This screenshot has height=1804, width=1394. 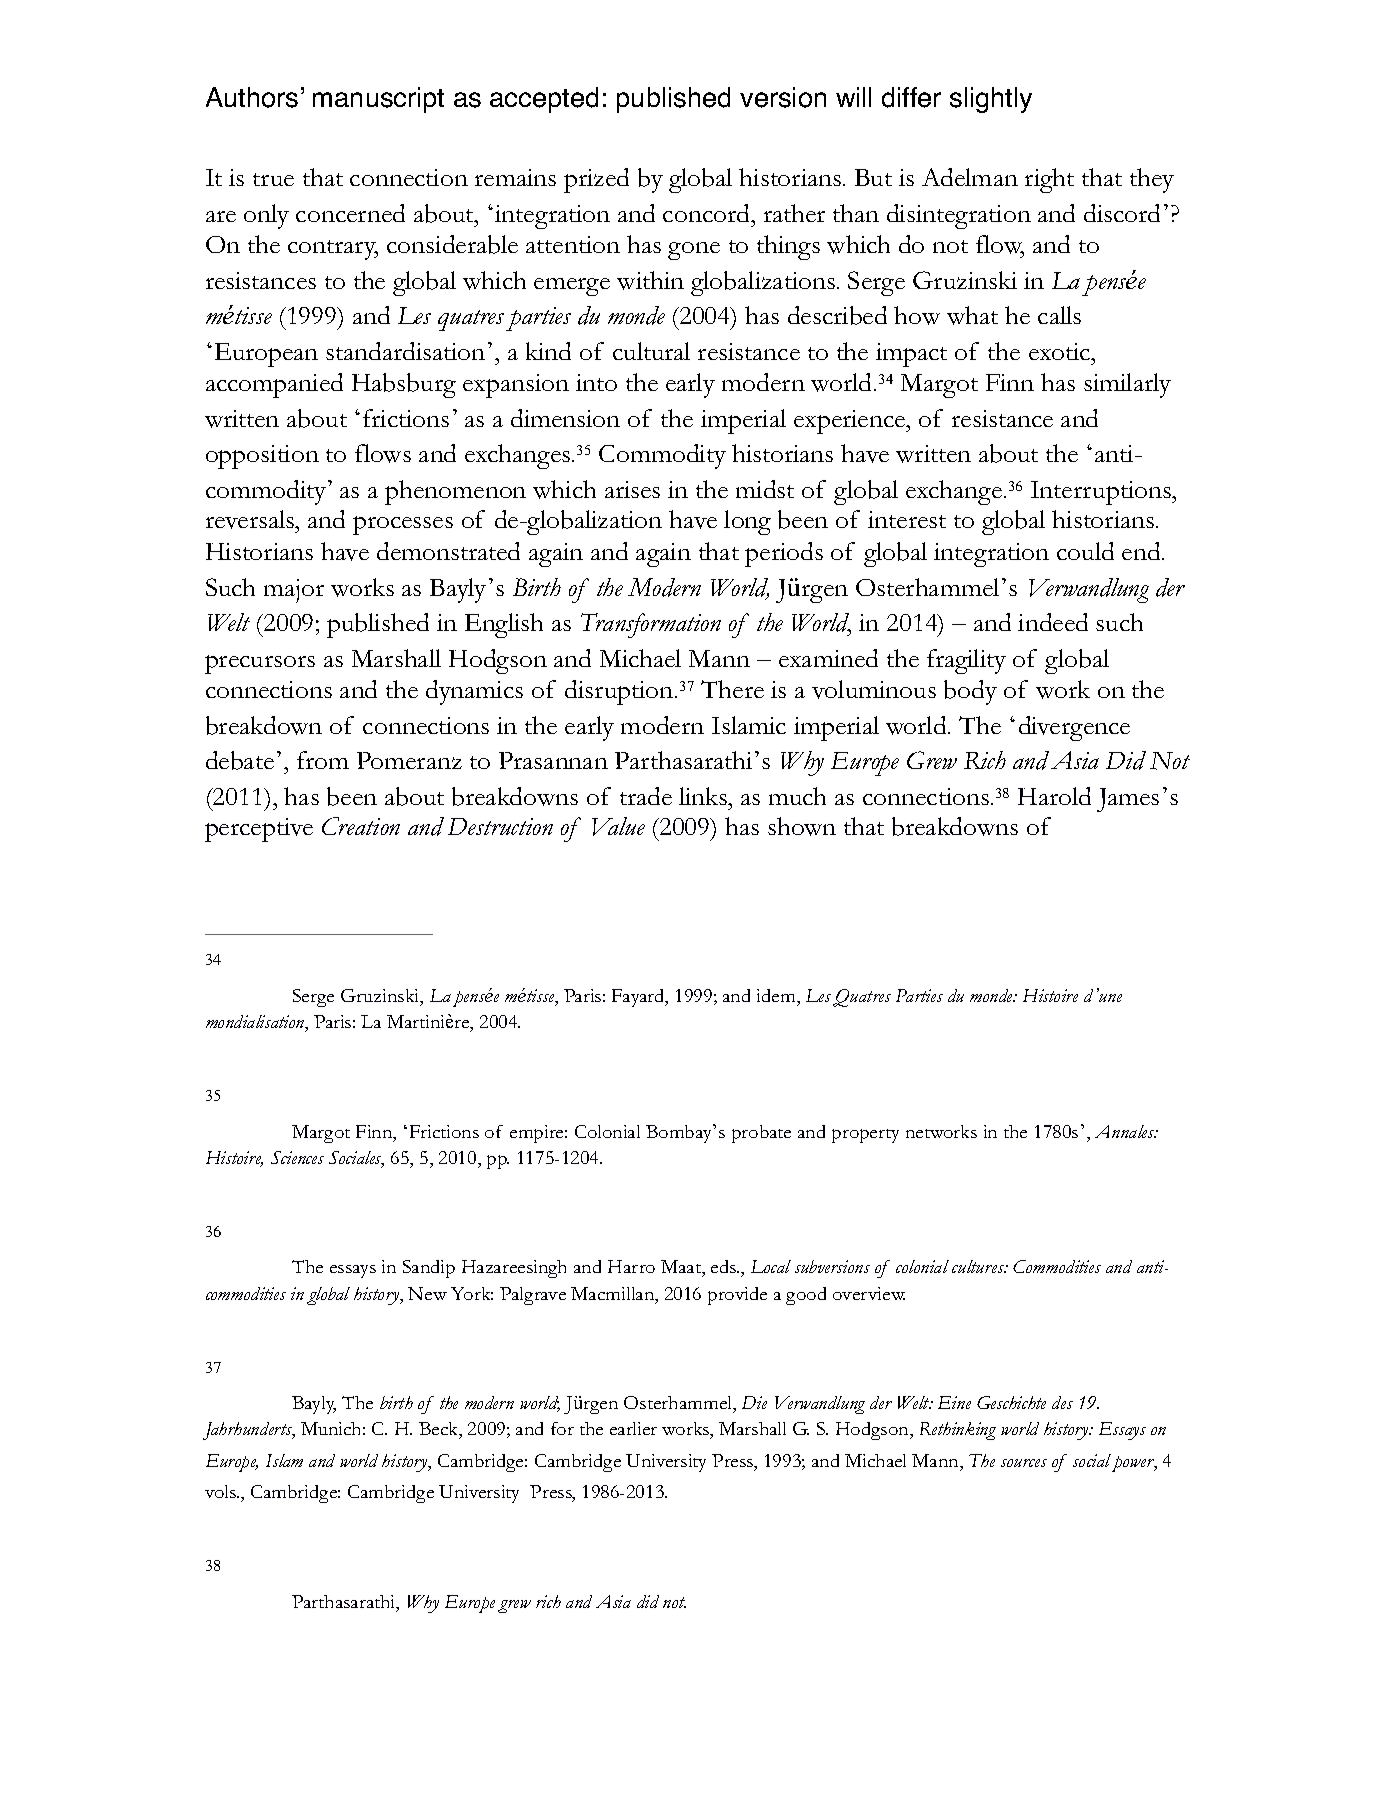 What do you see at coordinates (707, 213) in the screenshot?
I see `concord` at bounding box center [707, 213].
